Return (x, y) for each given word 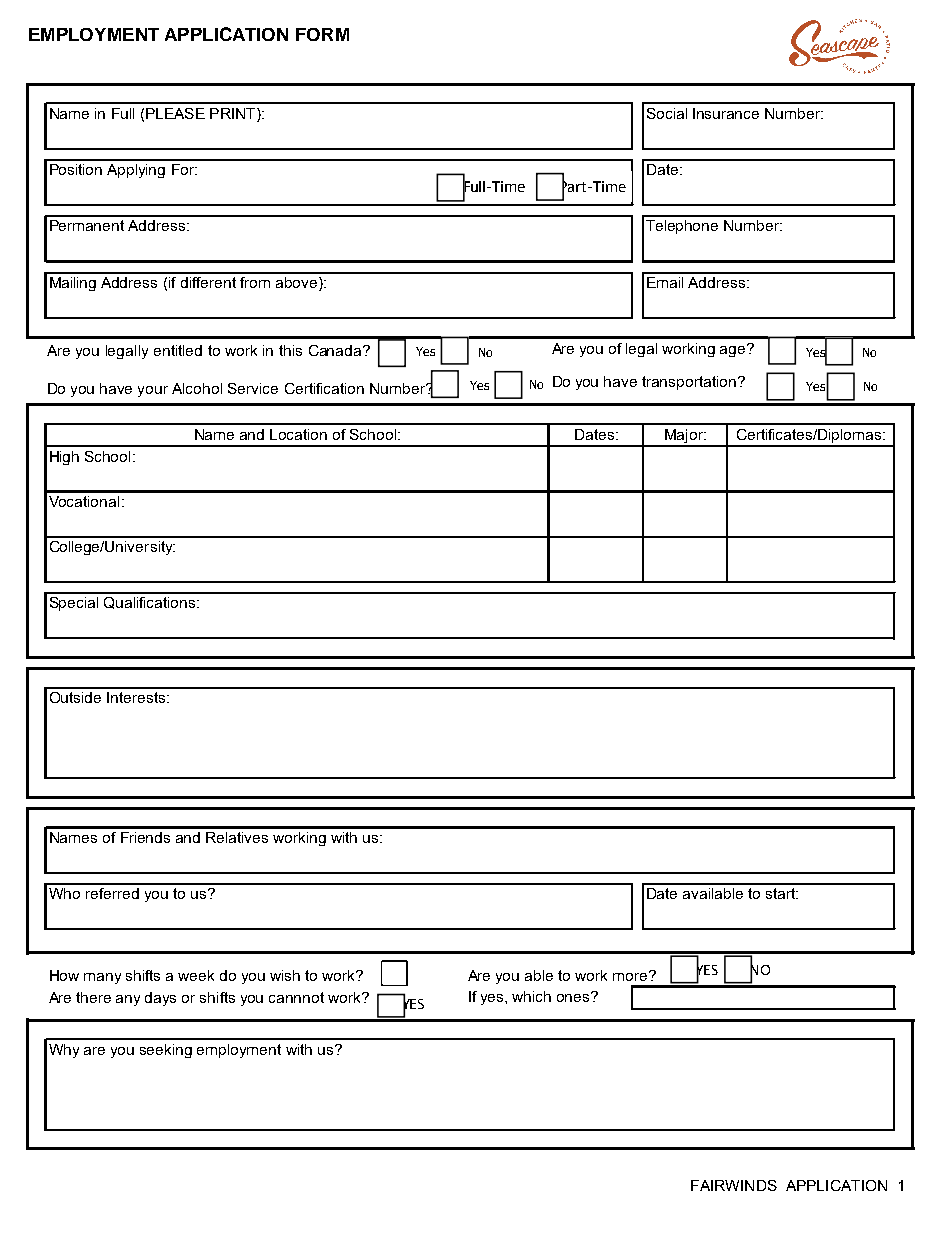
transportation (689, 383)
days (160, 999)
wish (285, 975)
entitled (178, 350)
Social (667, 113)
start (782, 893)
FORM (322, 34)
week (196, 975)
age (734, 350)
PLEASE (175, 113)
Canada (336, 350)
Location (298, 434)
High (64, 458)
